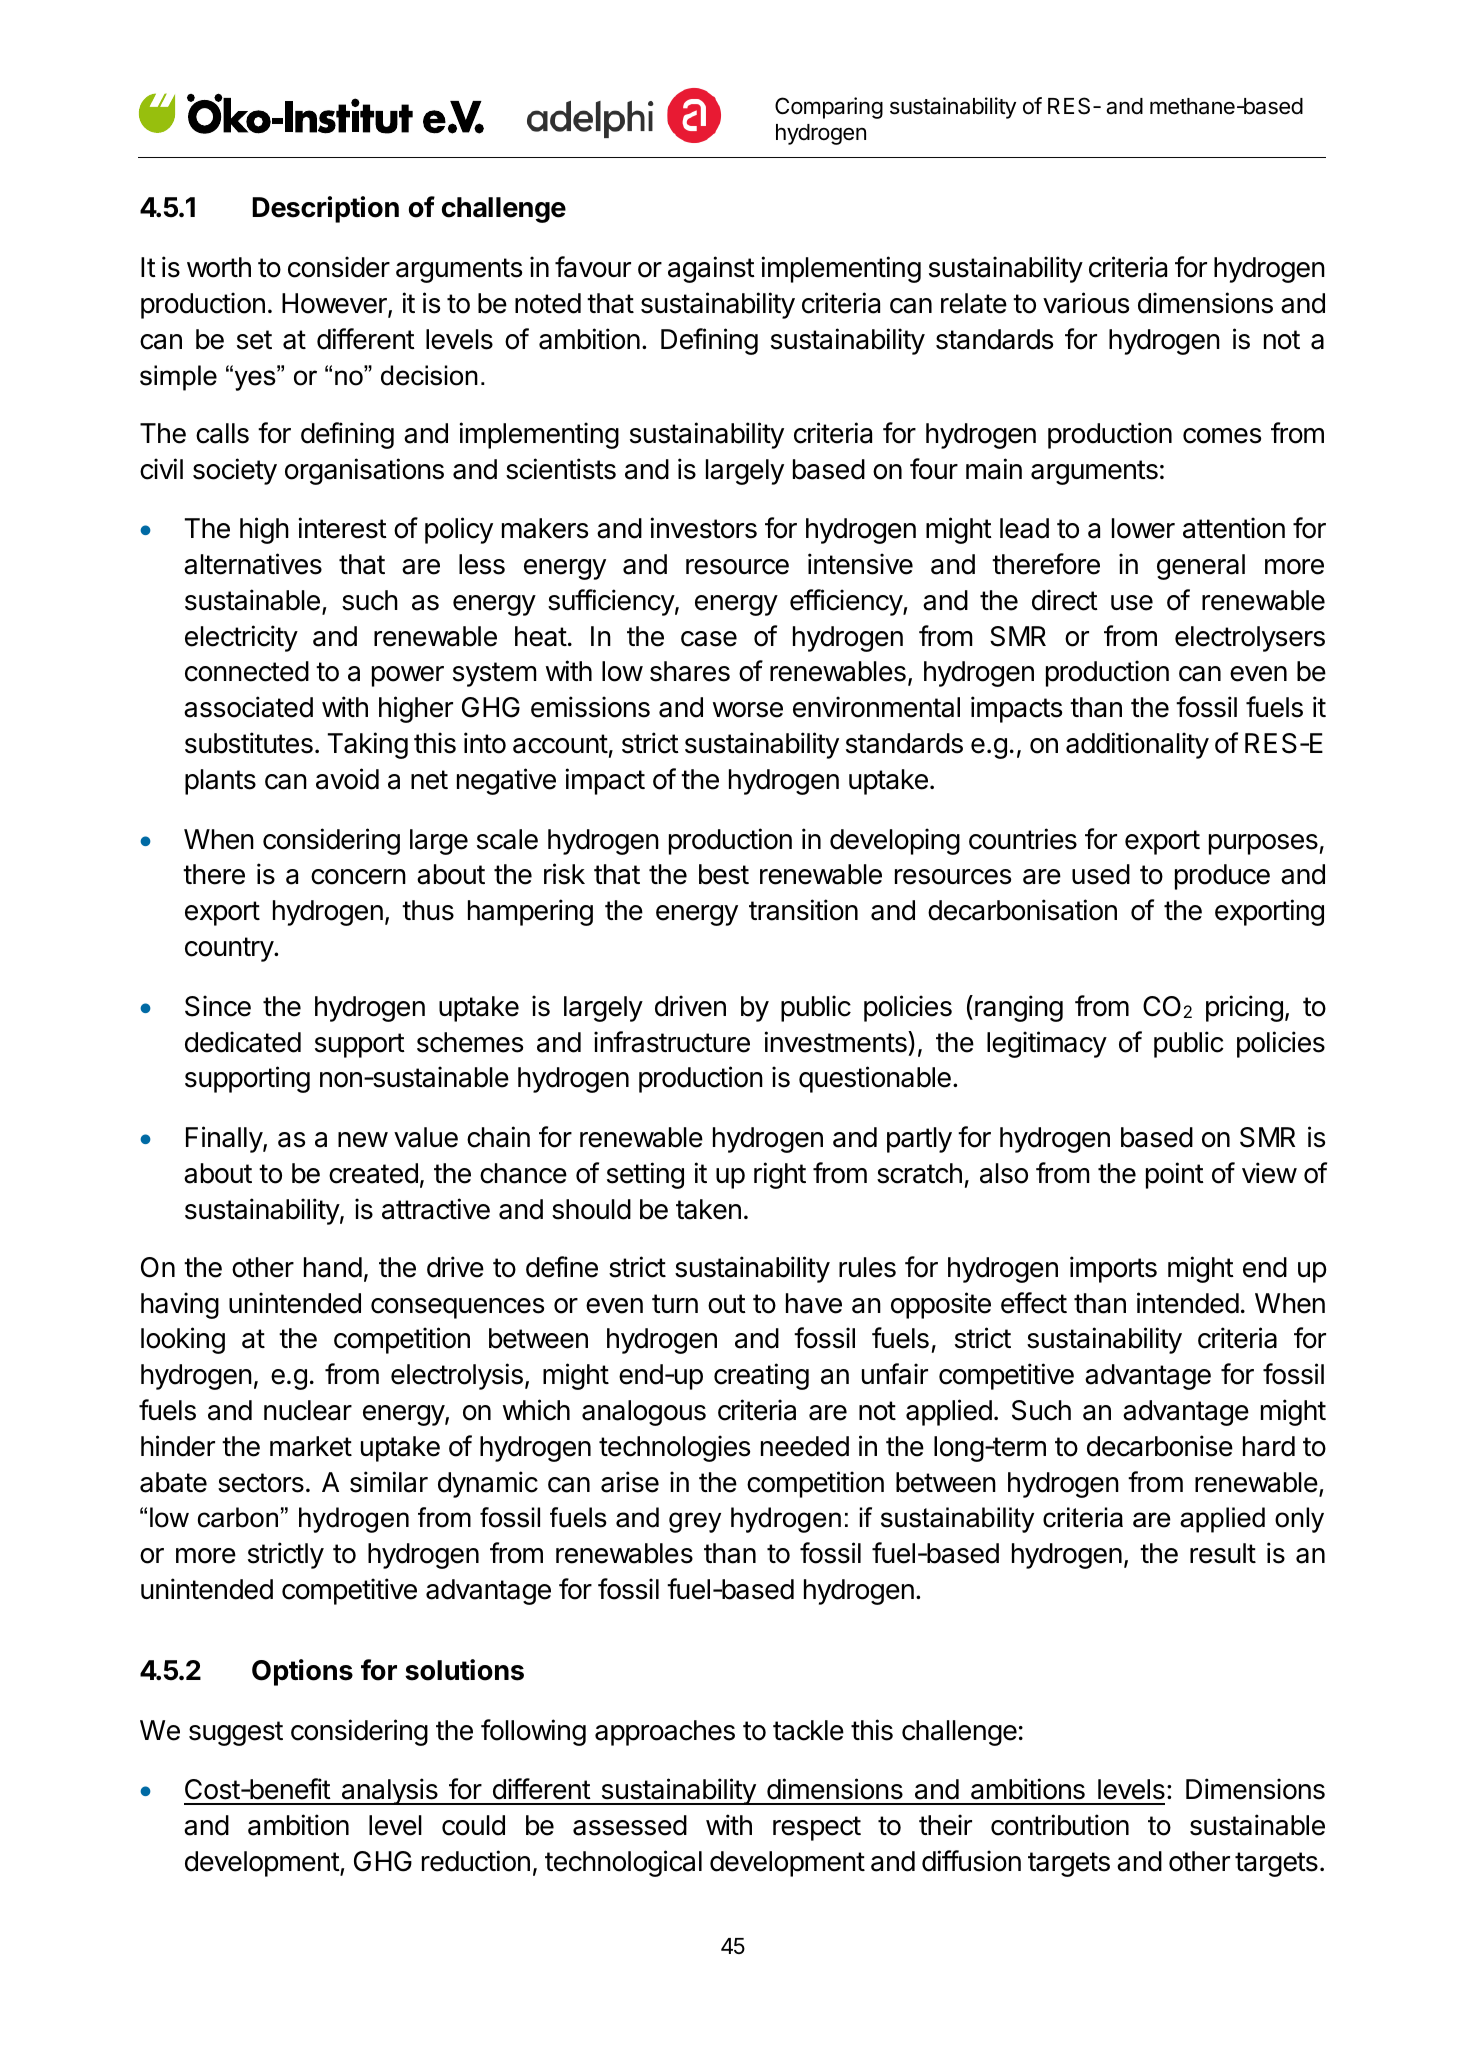  Describe the element at coordinates (325, 209) in the screenshot. I see `Description` at that location.
